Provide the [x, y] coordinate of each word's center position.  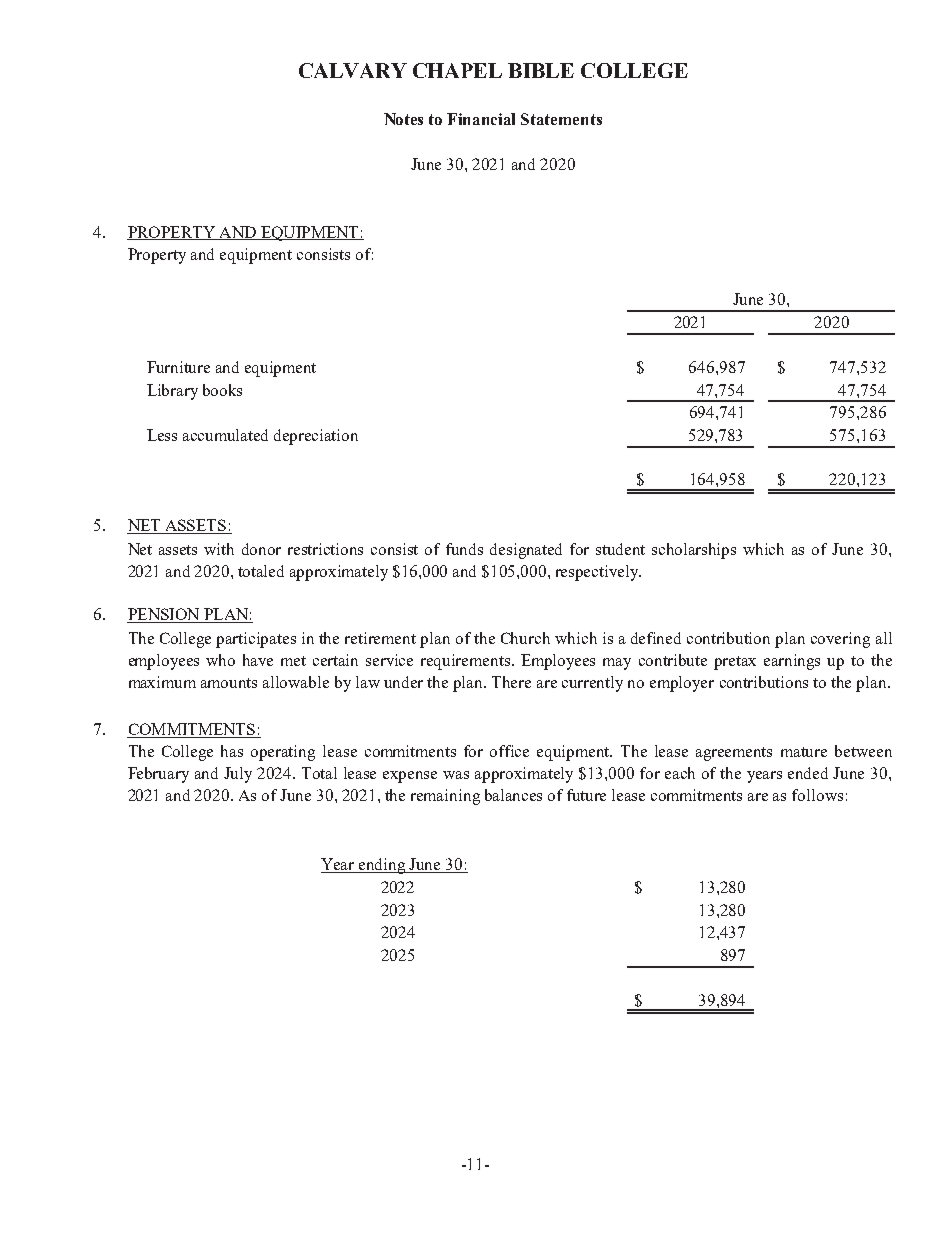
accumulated [225, 435]
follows [817, 795]
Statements [561, 119]
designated [526, 551]
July [238, 775]
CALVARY [353, 70]
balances [513, 795]
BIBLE [541, 70]
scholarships [694, 551]
